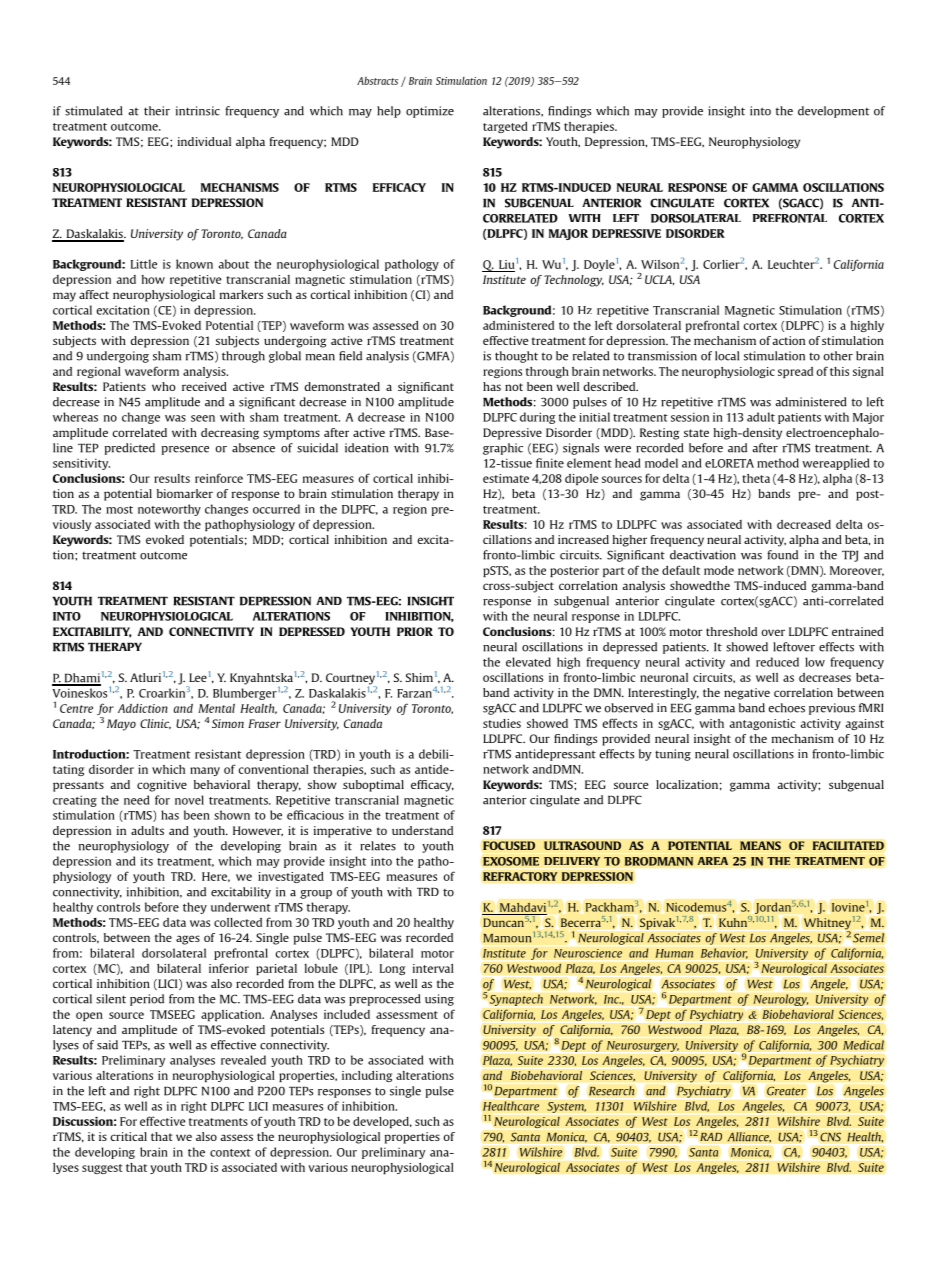 Image resolution: width=952 pixels, height=1270 pixels. What do you see at coordinates (367, 1076) in the screenshot?
I see `including` at bounding box center [367, 1076].
